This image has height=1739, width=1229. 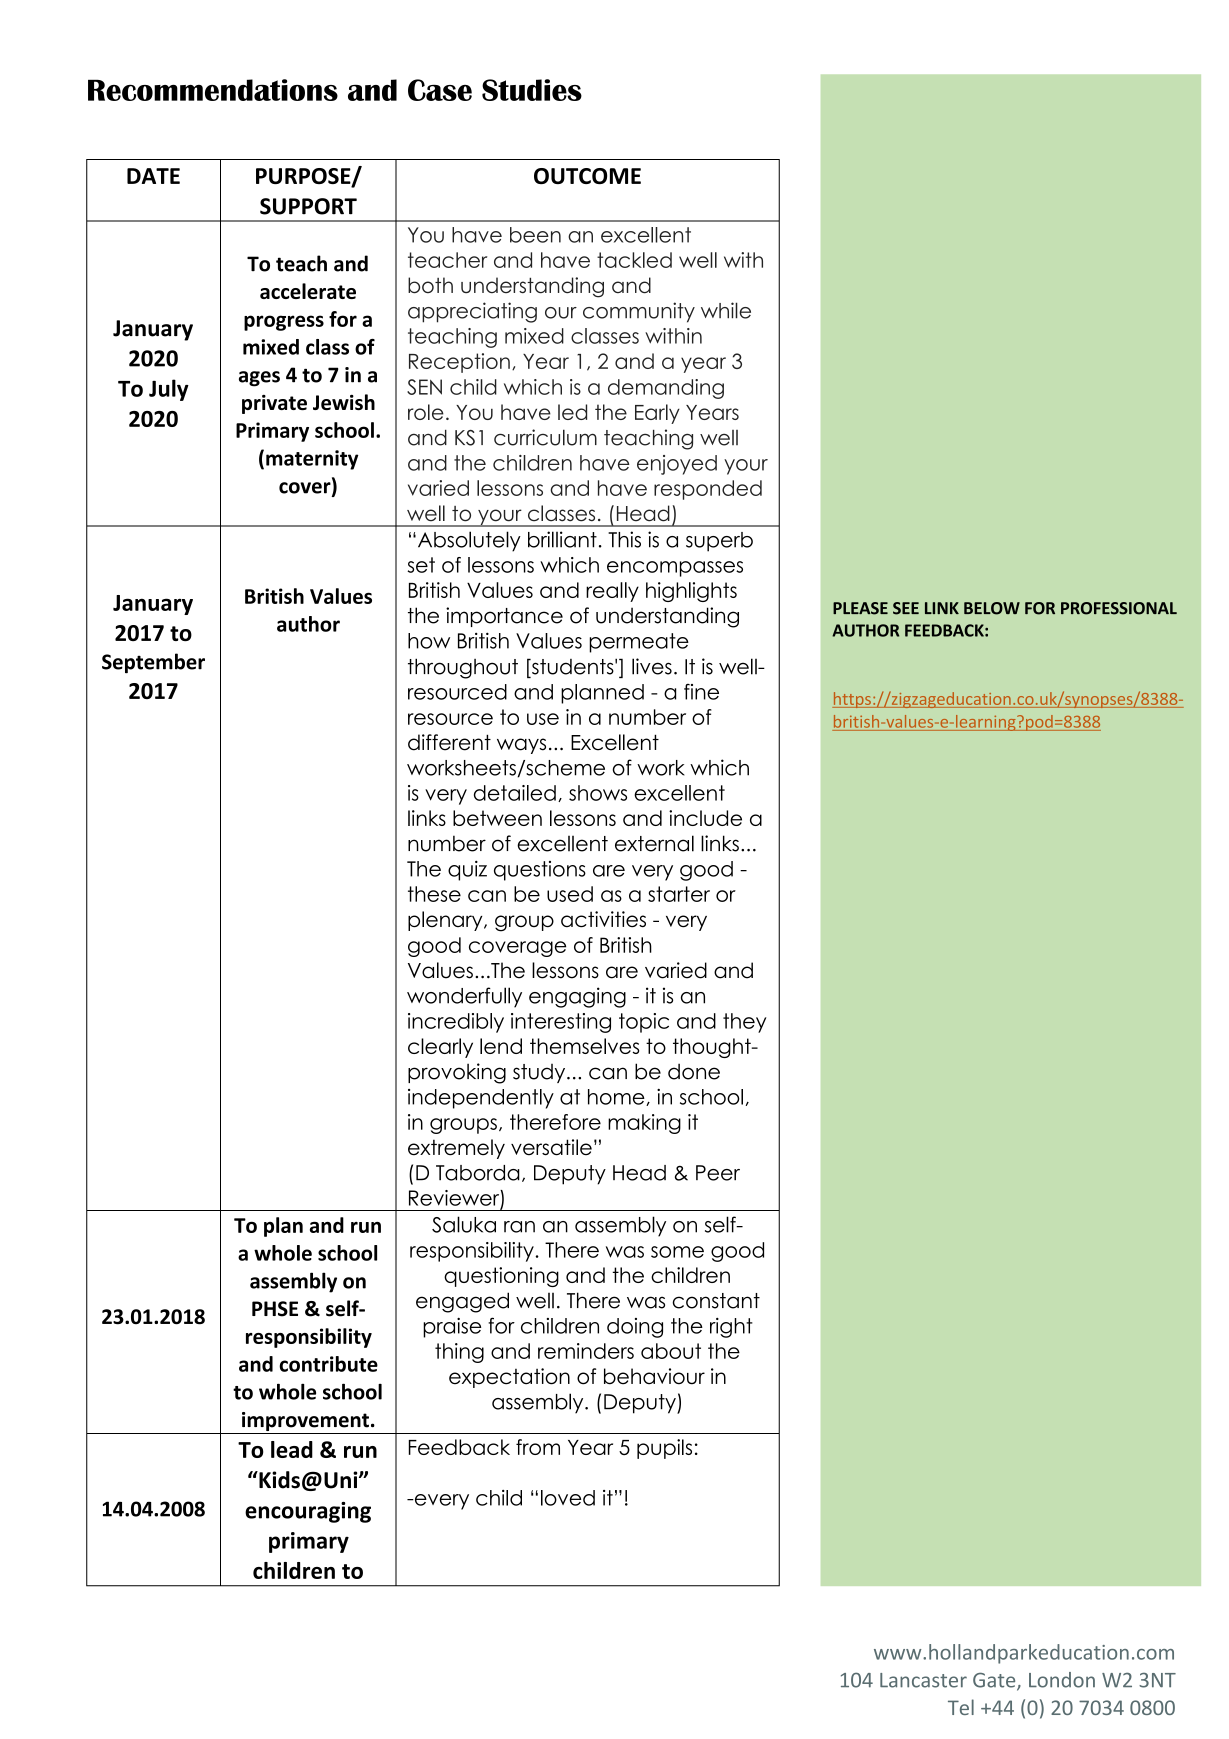 What do you see at coordinates (434, 894) in the image?
I see `these` at bounding box center [434, 894].
